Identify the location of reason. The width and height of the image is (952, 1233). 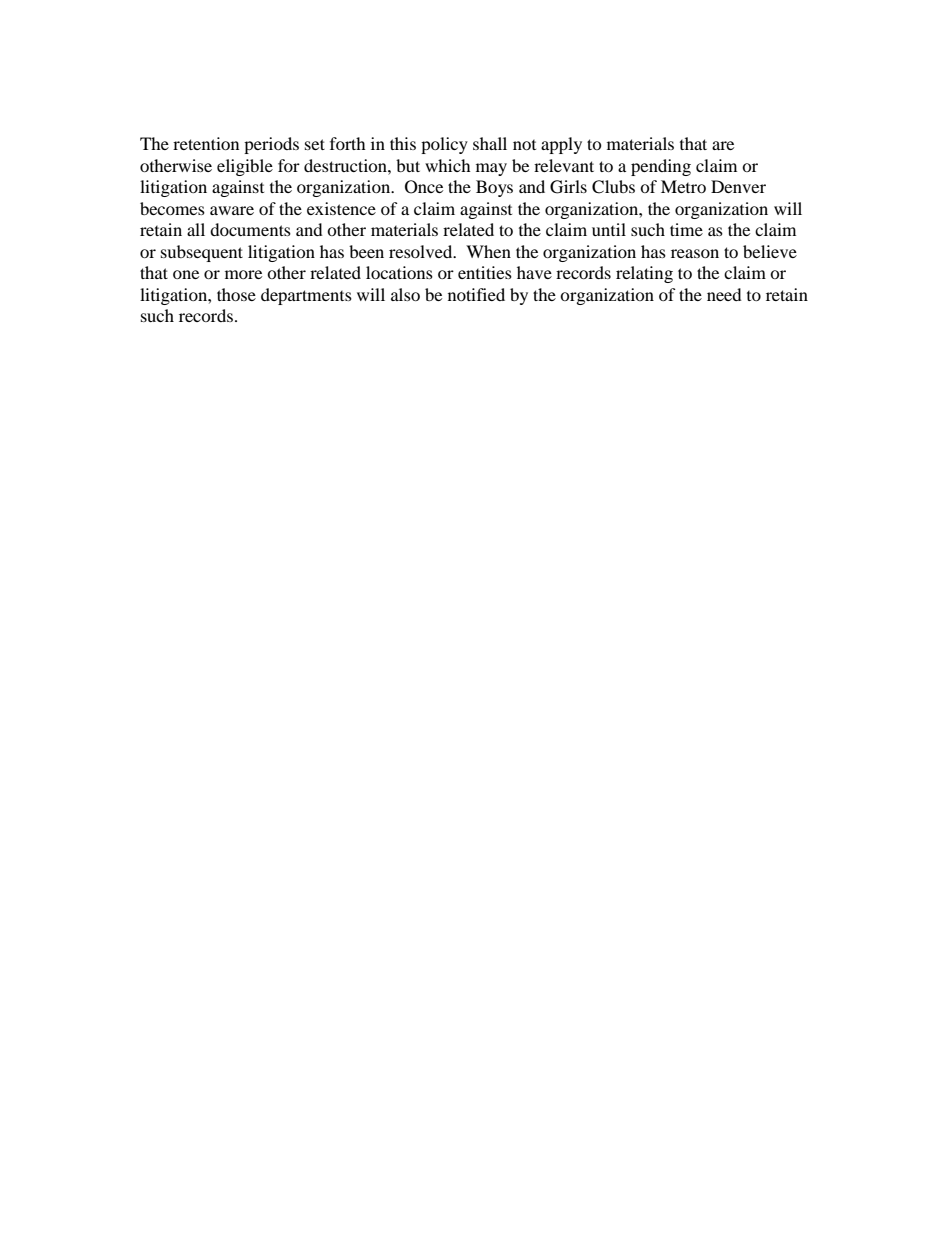
(695, 253).
